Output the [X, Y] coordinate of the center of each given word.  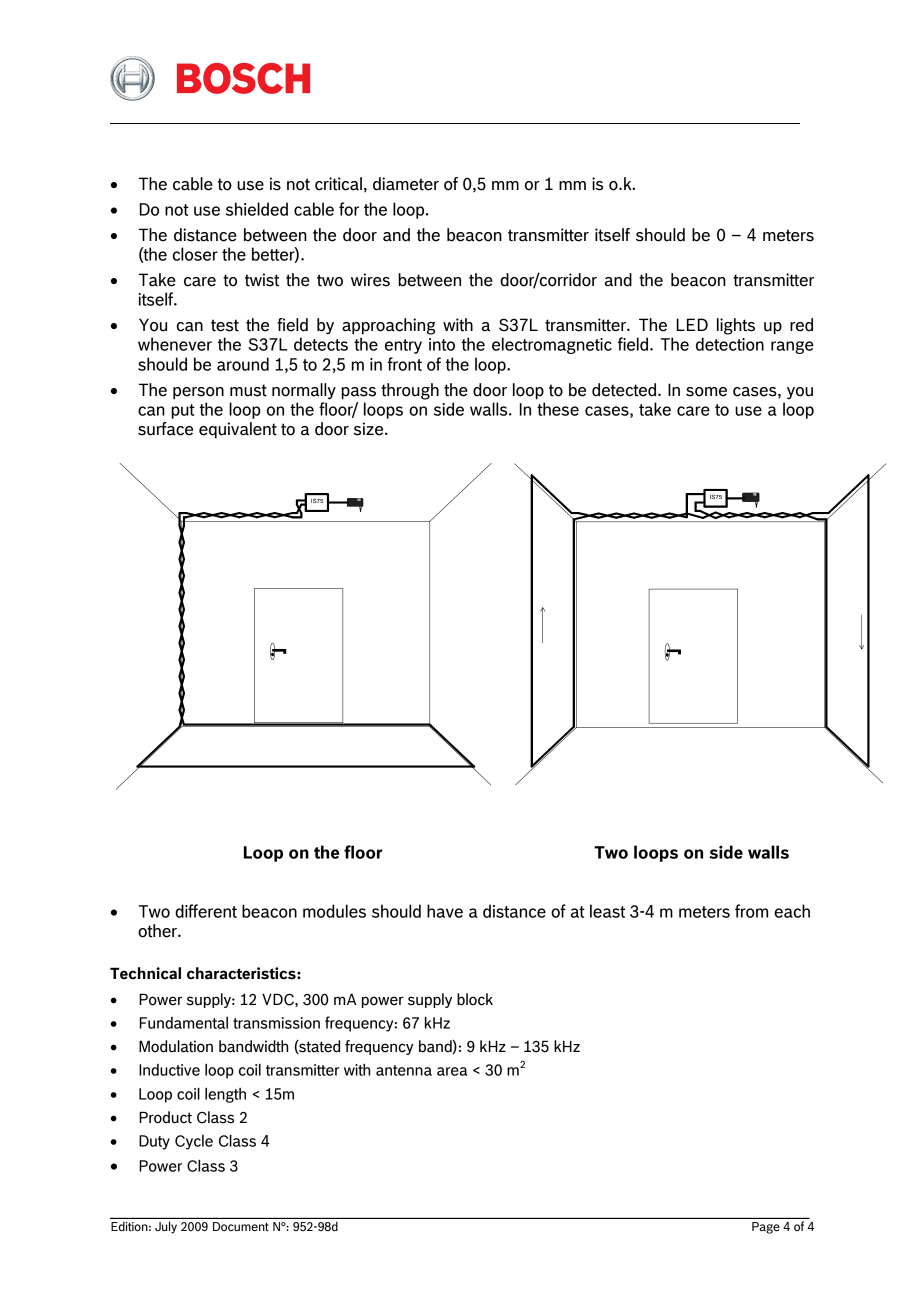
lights [736, 326]
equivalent [238, 430]
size [370, 429]
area [452, 1071]
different [206, 911]
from [751, 911]
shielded [257, 209]
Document [241, 1226]
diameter [406, 184]
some [706, 392]
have [445, 911]
